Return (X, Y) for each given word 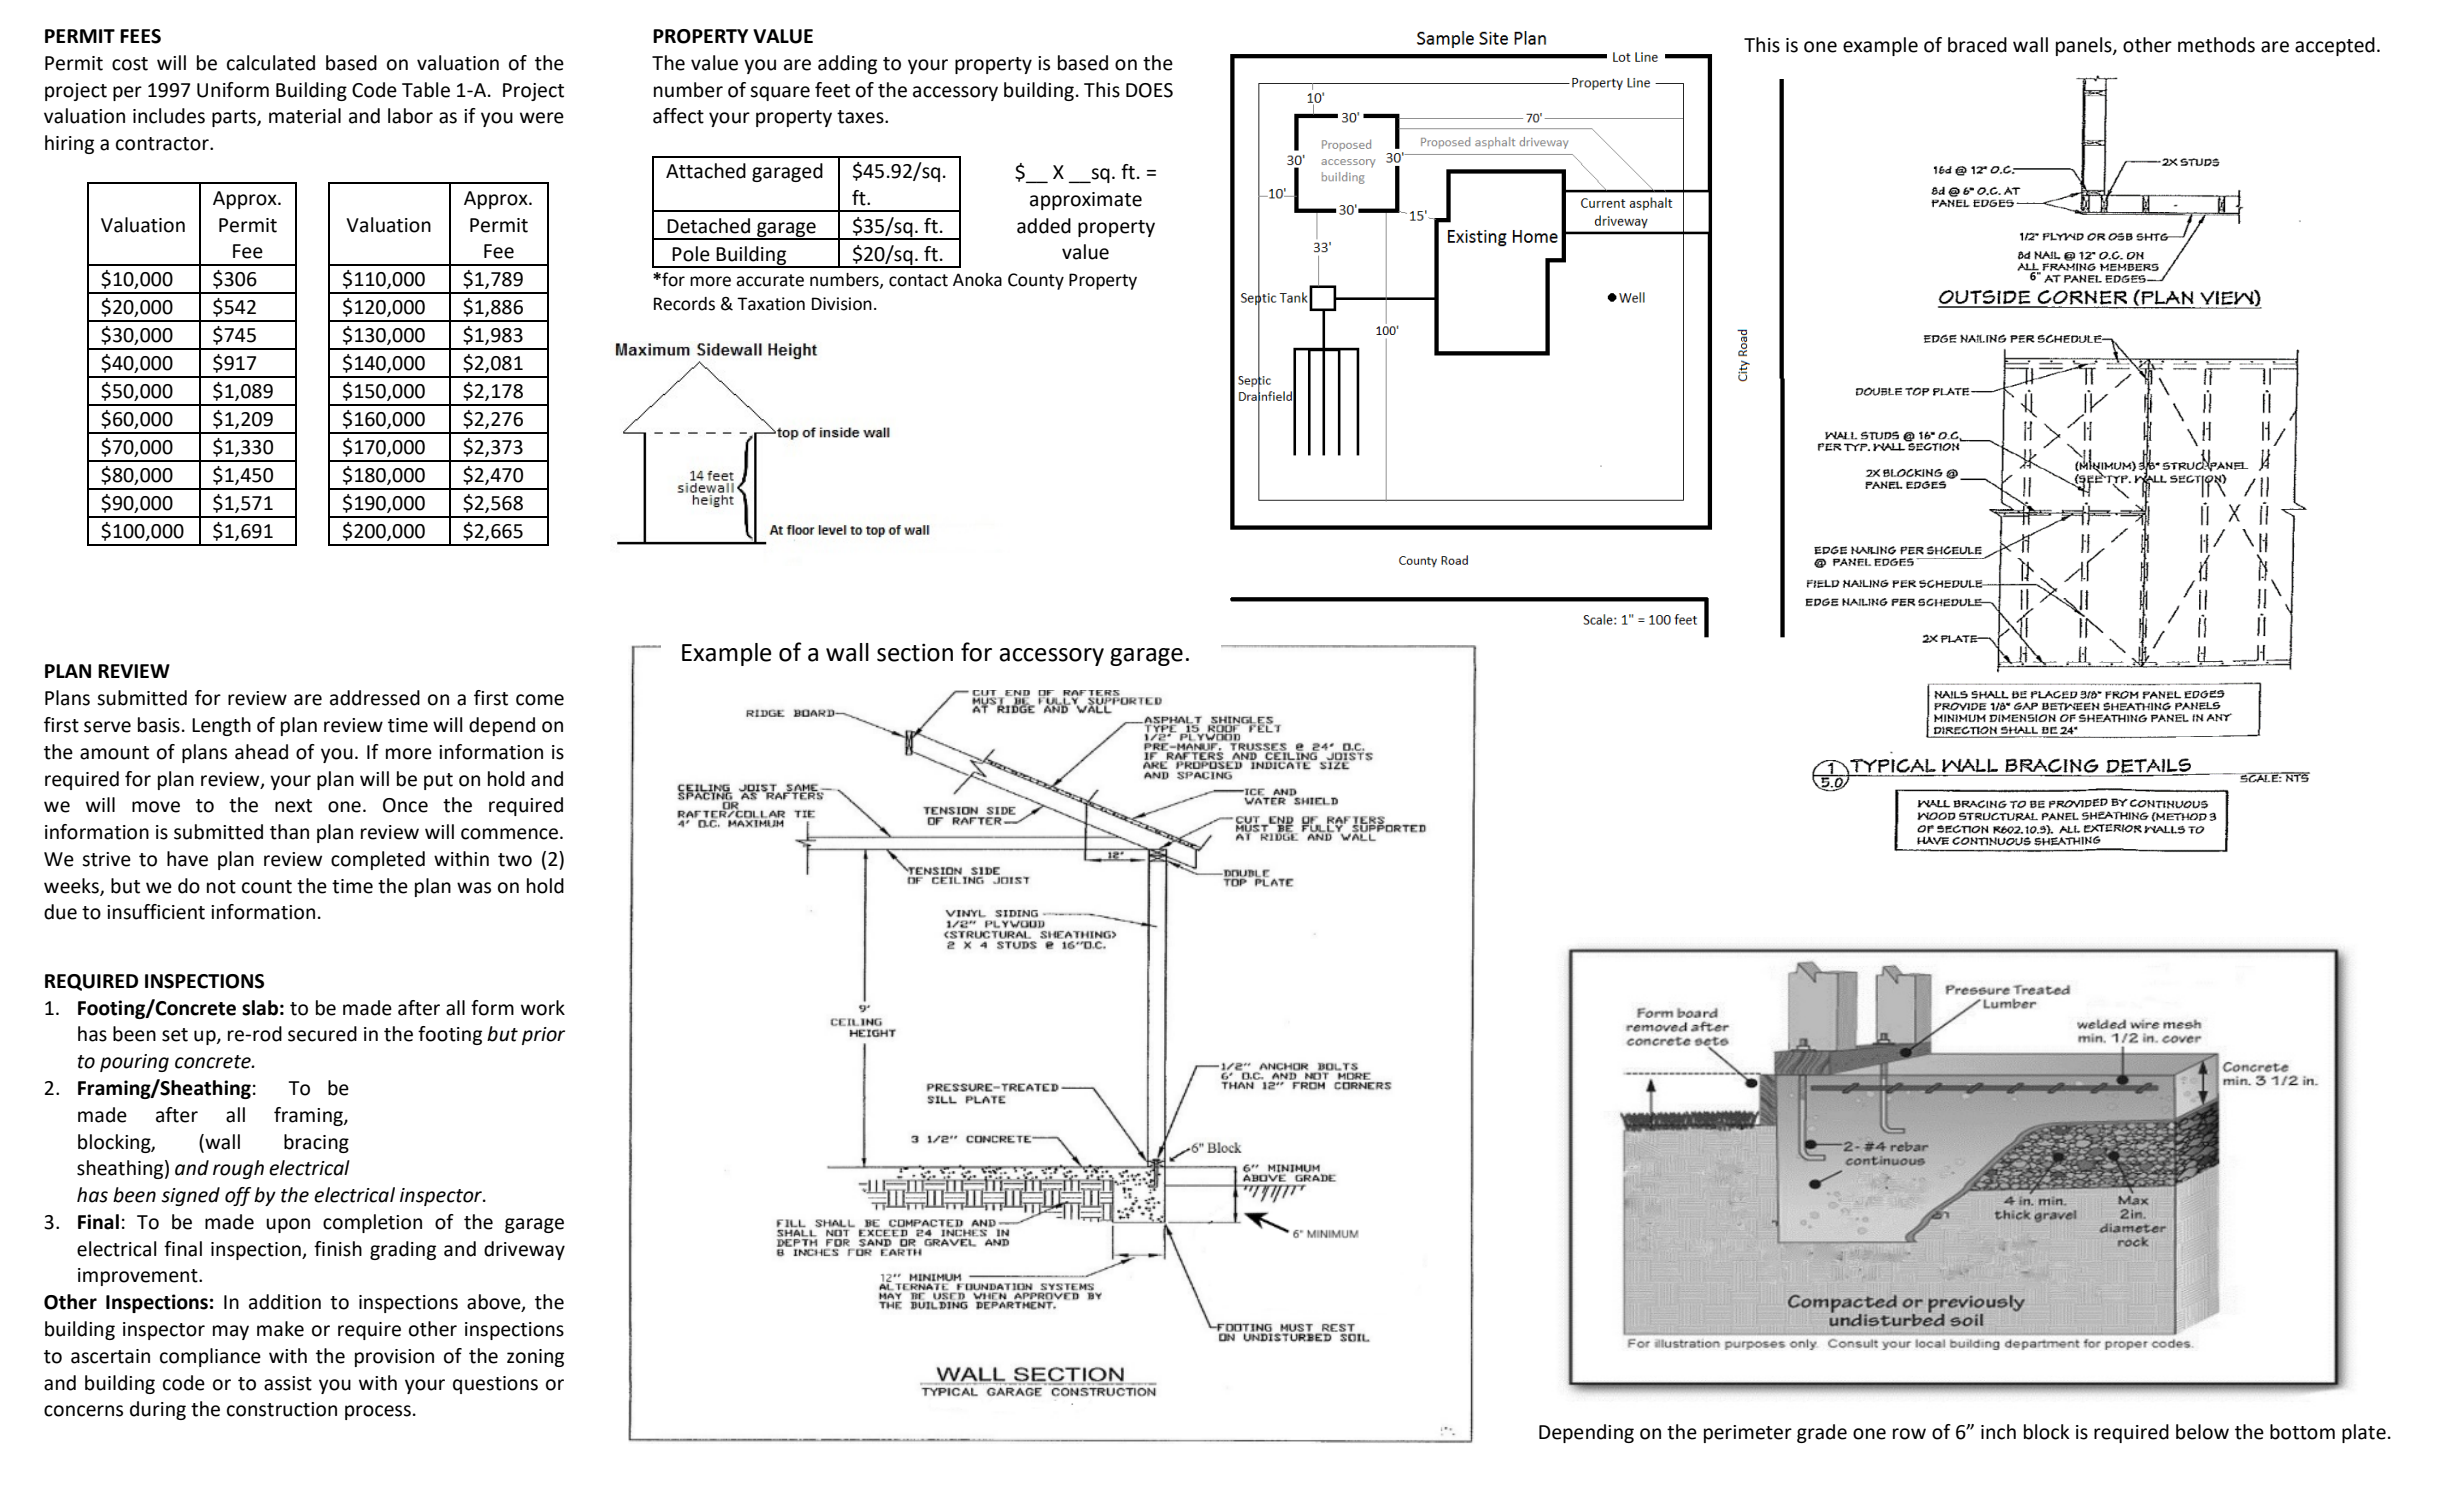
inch (1998, 1432)
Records (684, 304)
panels (2085, 46)
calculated (271, 63)
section (915, 652)
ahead (261, 752)
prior (543, 1036)
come (540, 700)
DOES (1149, 90)
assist (288, 1383)
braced (1977, 45)
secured (322, 1034)
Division (842, 304)
